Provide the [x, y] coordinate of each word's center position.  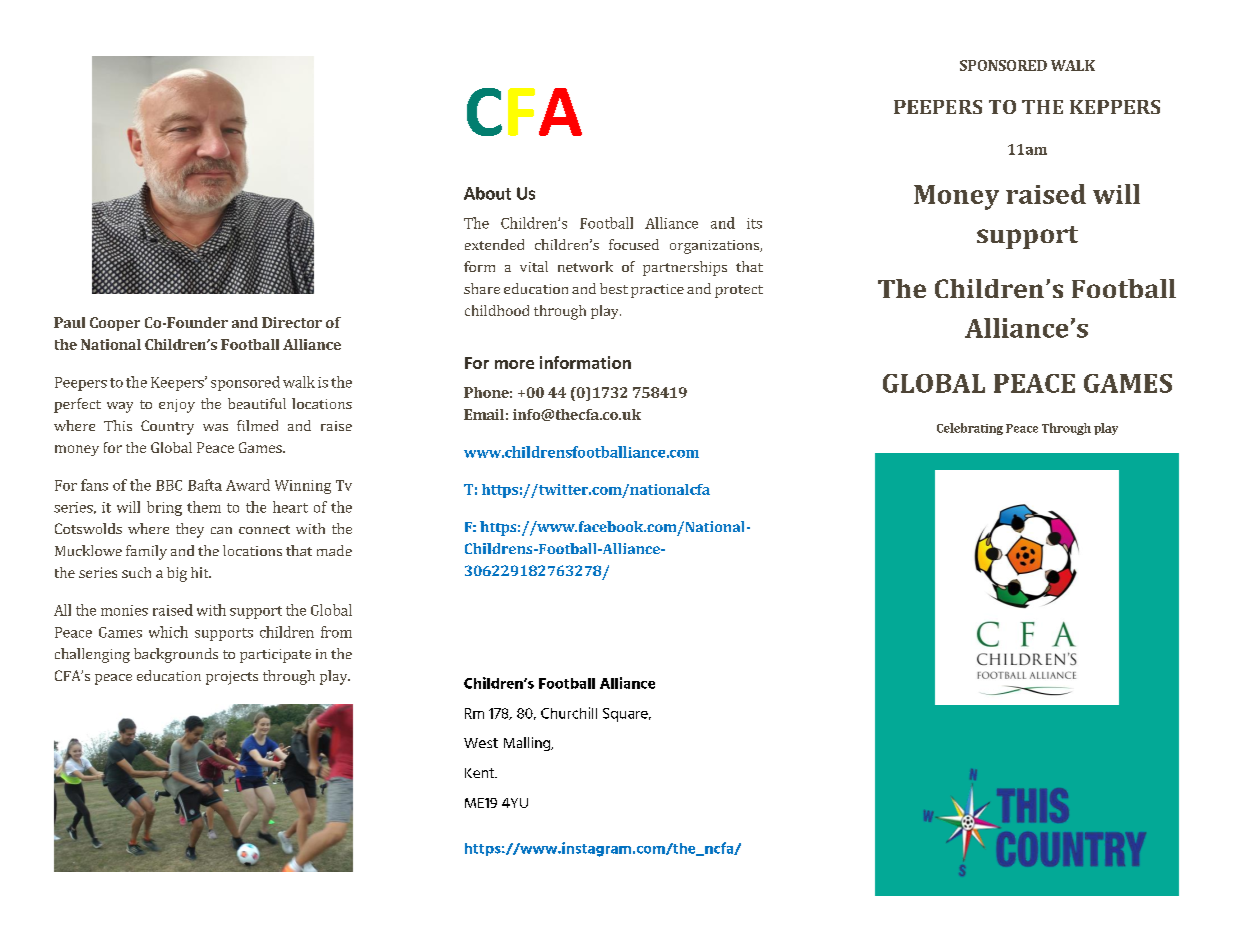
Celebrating [970, 429]
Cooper [115, 324]
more [514, 364]
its [754, 223]
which [168, 632]
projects [232, 678]
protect [739, 291]
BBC [169, 485]
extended [494, 244]
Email [484, 414]
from [336, 632]
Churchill [569, 713]
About [487, 193]
